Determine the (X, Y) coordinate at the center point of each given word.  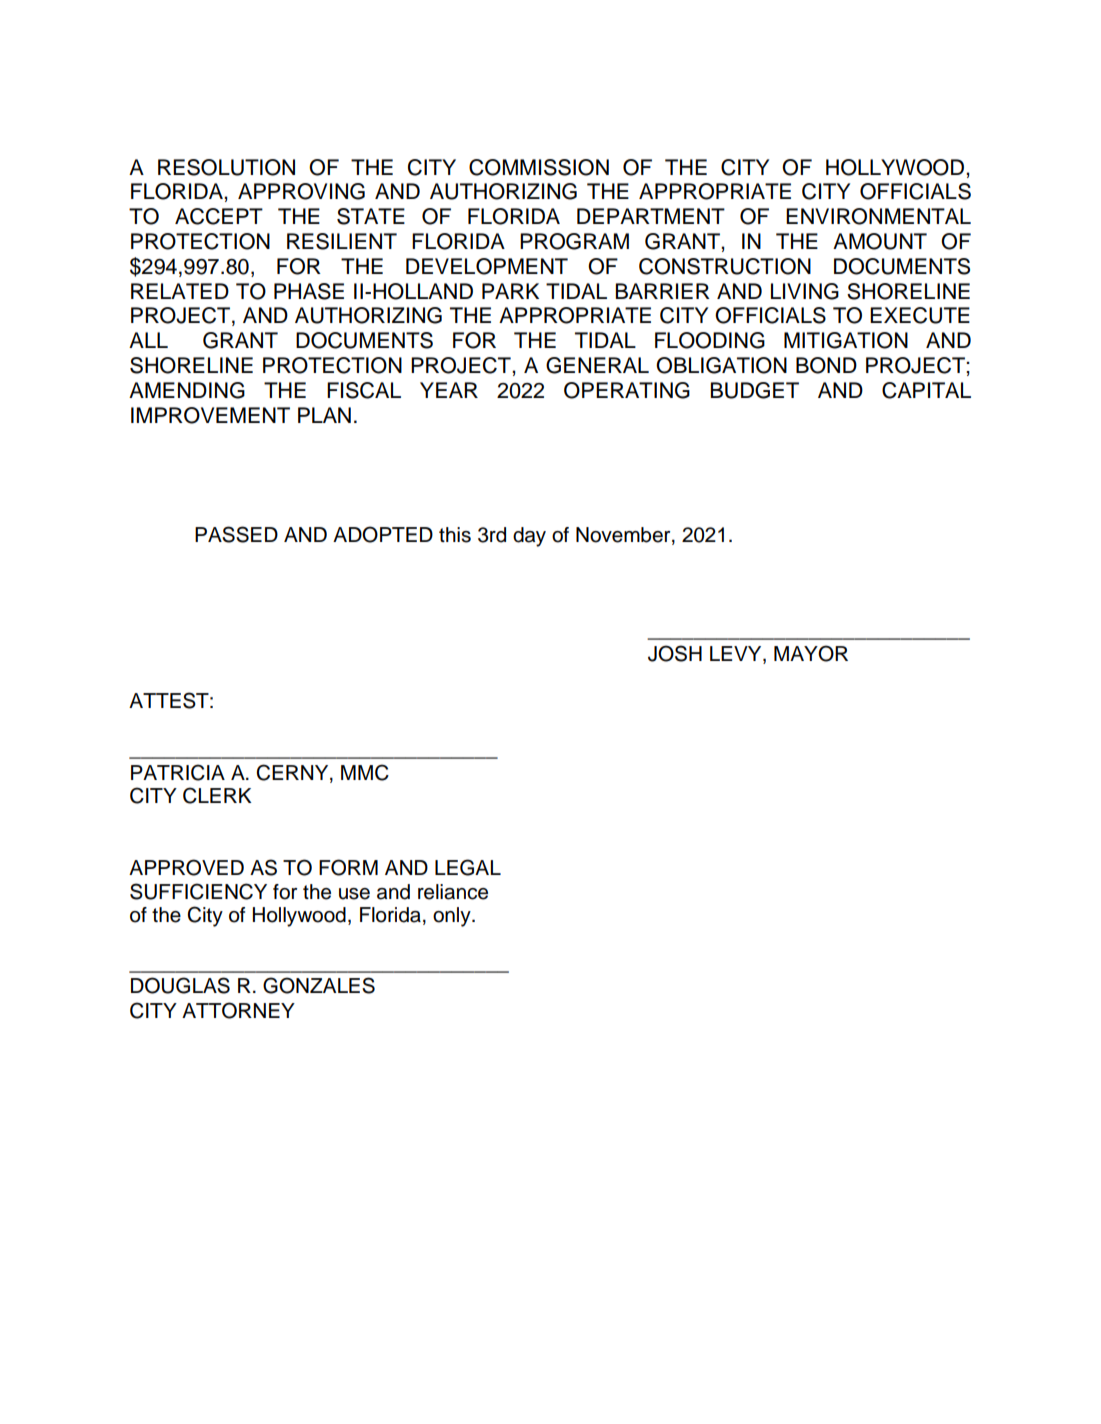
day (529, 537)
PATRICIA (178, 772)
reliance (453, 892)
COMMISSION (539, 167)
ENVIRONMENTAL (878, 216)
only (453, 917)
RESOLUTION (226, 167)
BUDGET (755, 390)
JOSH (675, 653)
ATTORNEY (238, 1010)
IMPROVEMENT (210, 415)
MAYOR (811, 653)
